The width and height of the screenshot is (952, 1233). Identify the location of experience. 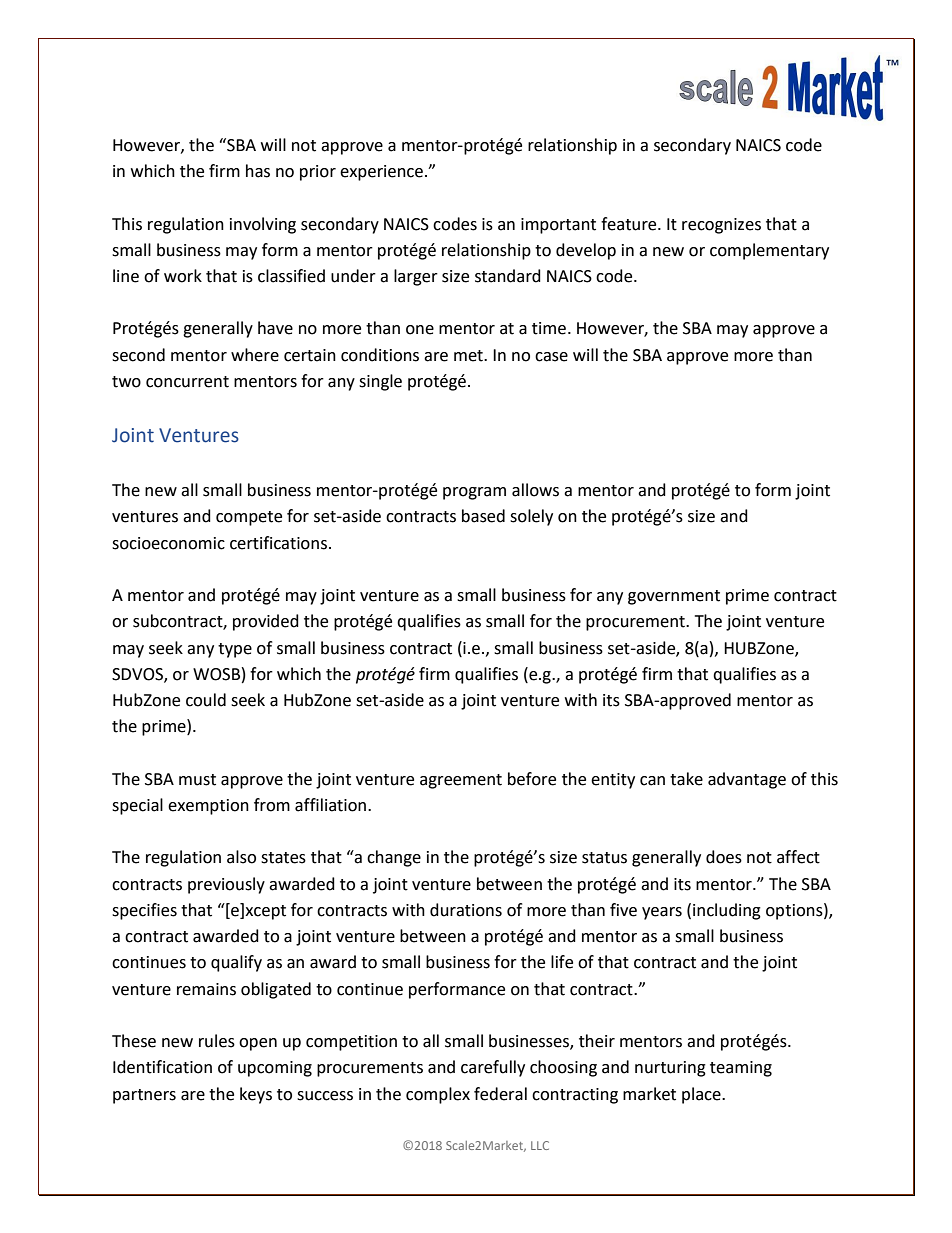
(381, 173).
